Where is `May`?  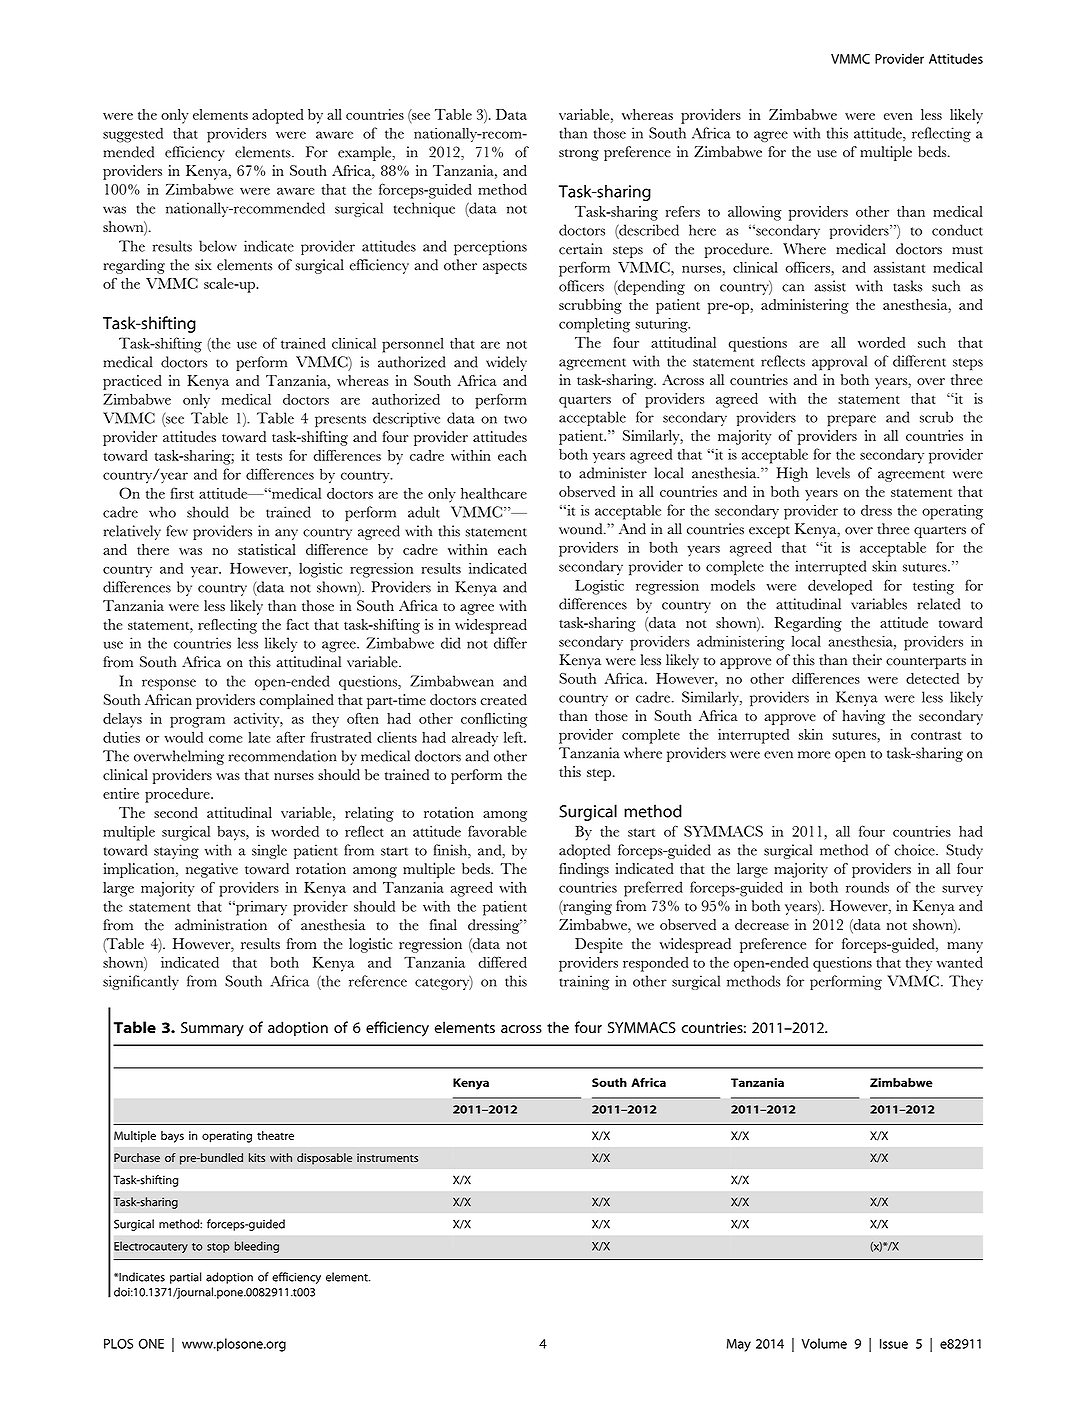 May is located at coordinates (739, 1345).
